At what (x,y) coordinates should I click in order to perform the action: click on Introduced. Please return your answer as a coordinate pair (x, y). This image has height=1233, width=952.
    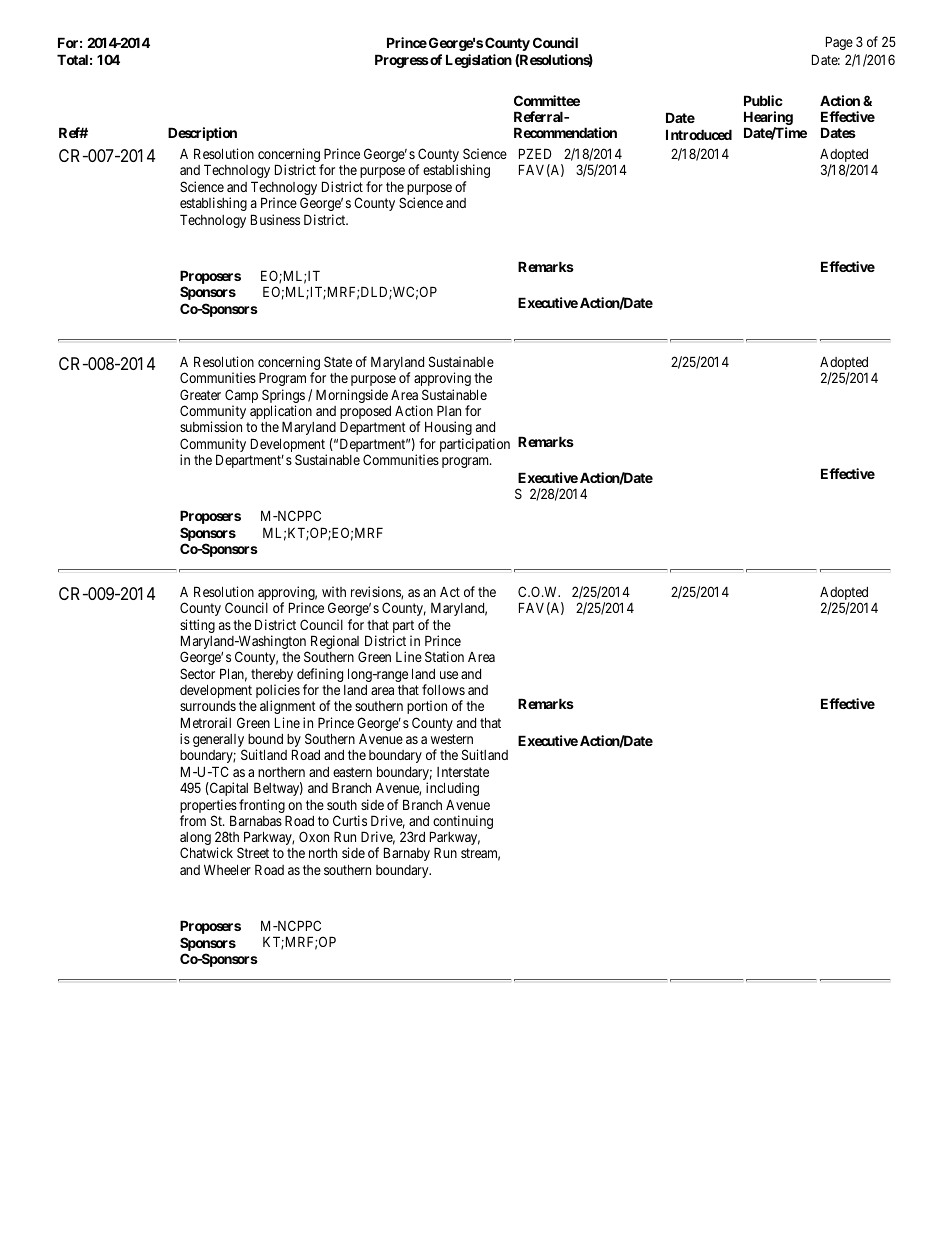
    Looking at the image, I should click on (699, 134).
